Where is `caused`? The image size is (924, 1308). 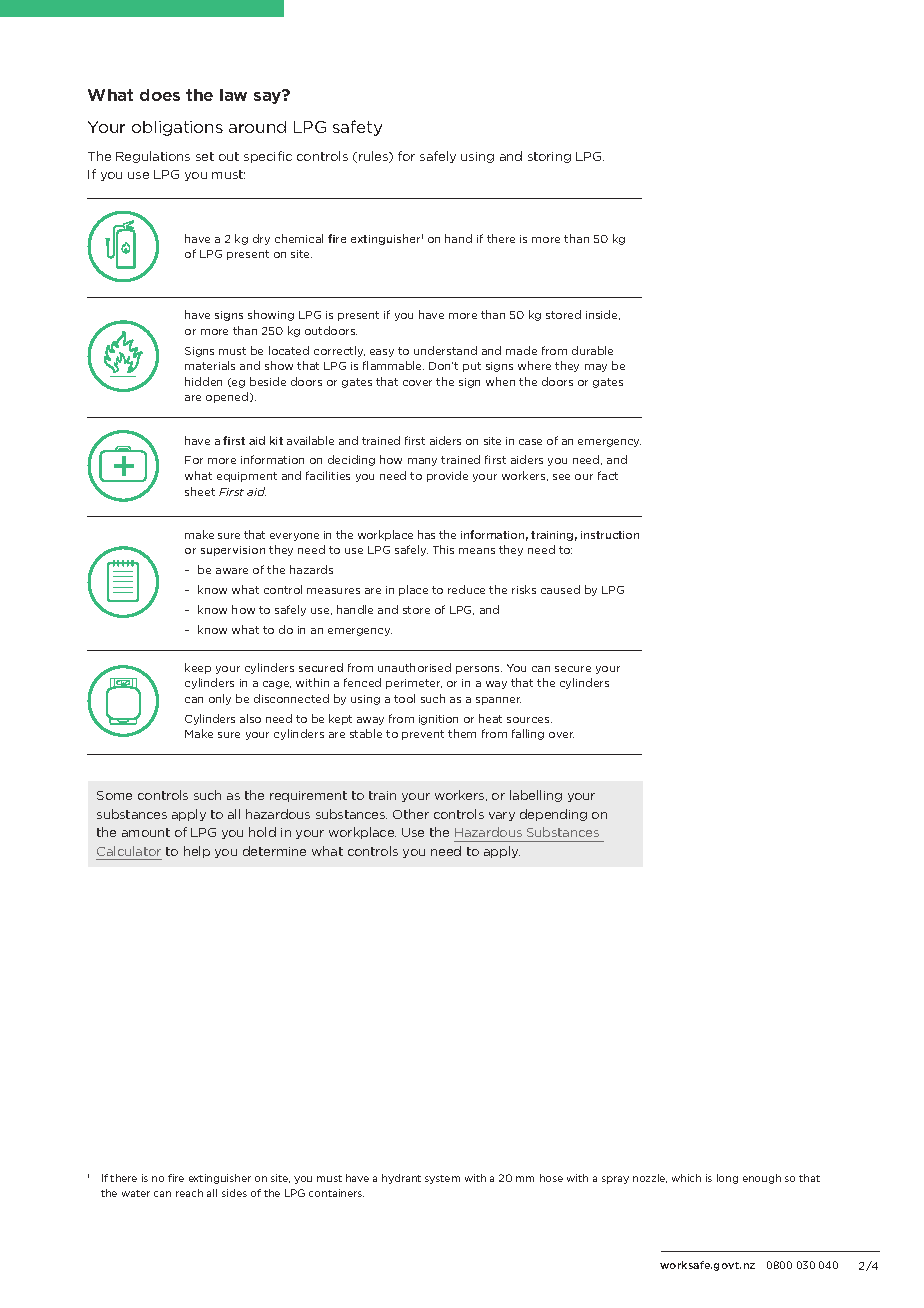 caused is located at coordinates (560, 589).
